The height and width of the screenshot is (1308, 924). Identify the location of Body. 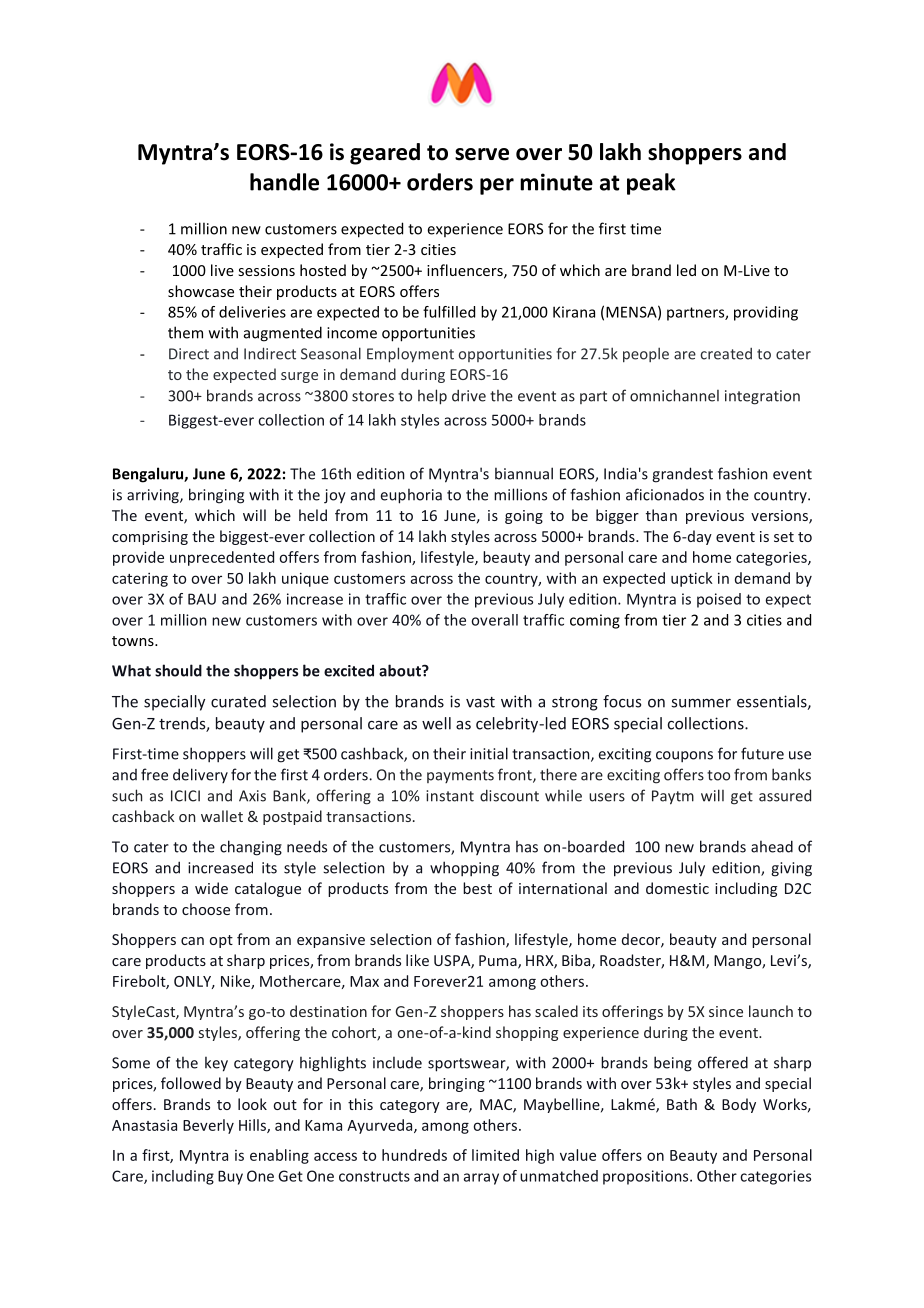
(739, 1105).
